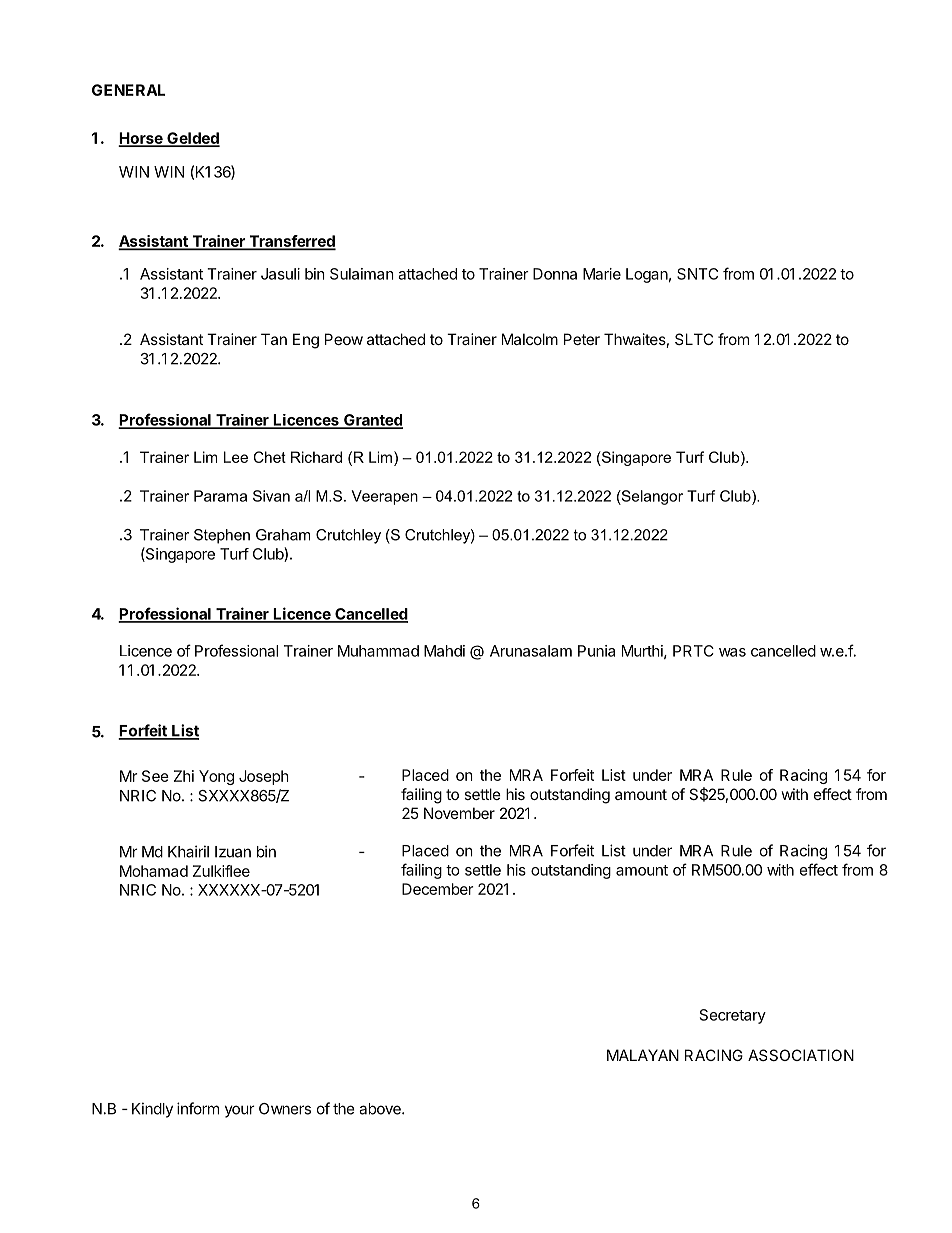  What do you see at coordinates (381, 1109) in the screenshot?
I see `above` at bounding box center [381, 1109].
